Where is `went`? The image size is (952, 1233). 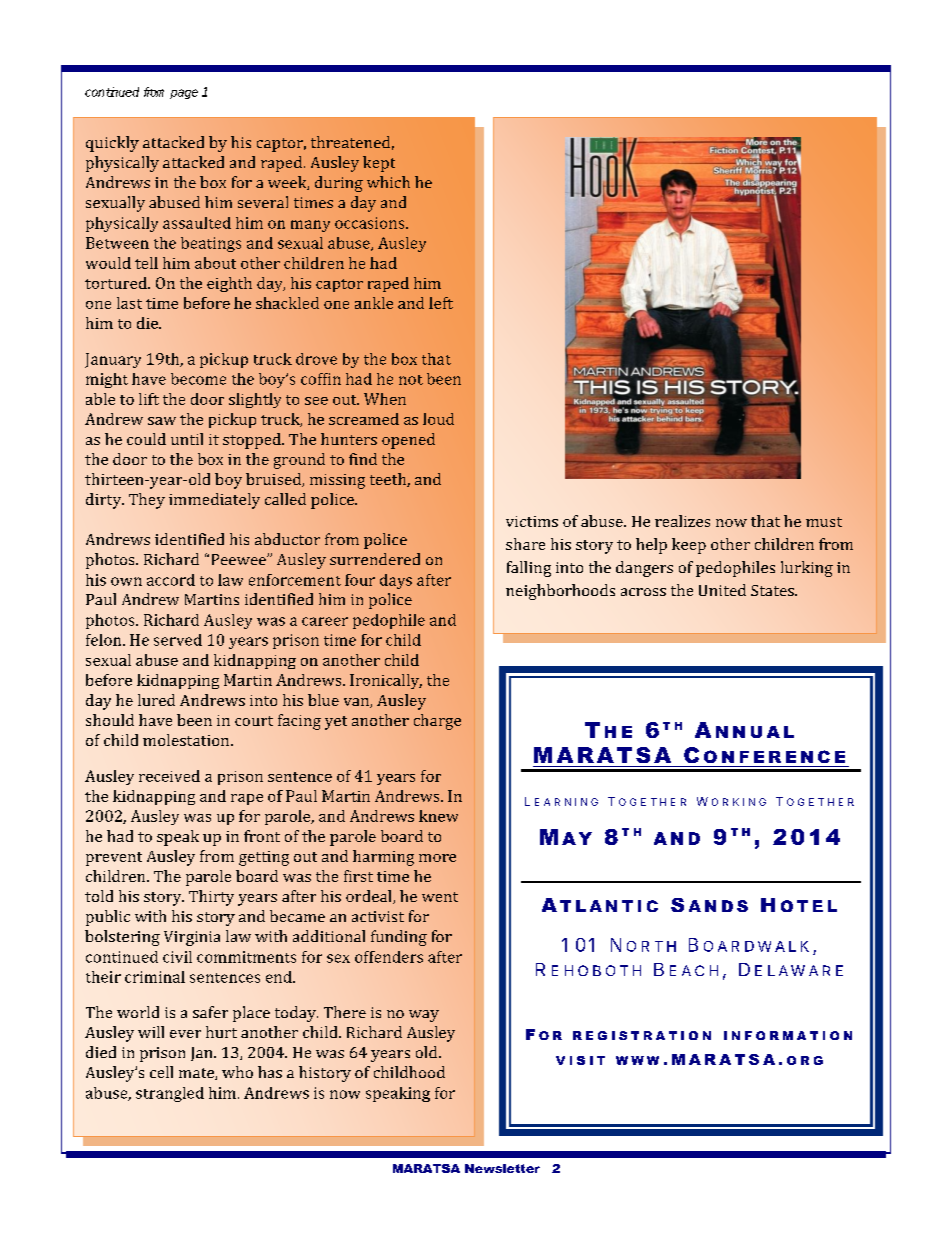
went is located at coordinates (440, 897).
